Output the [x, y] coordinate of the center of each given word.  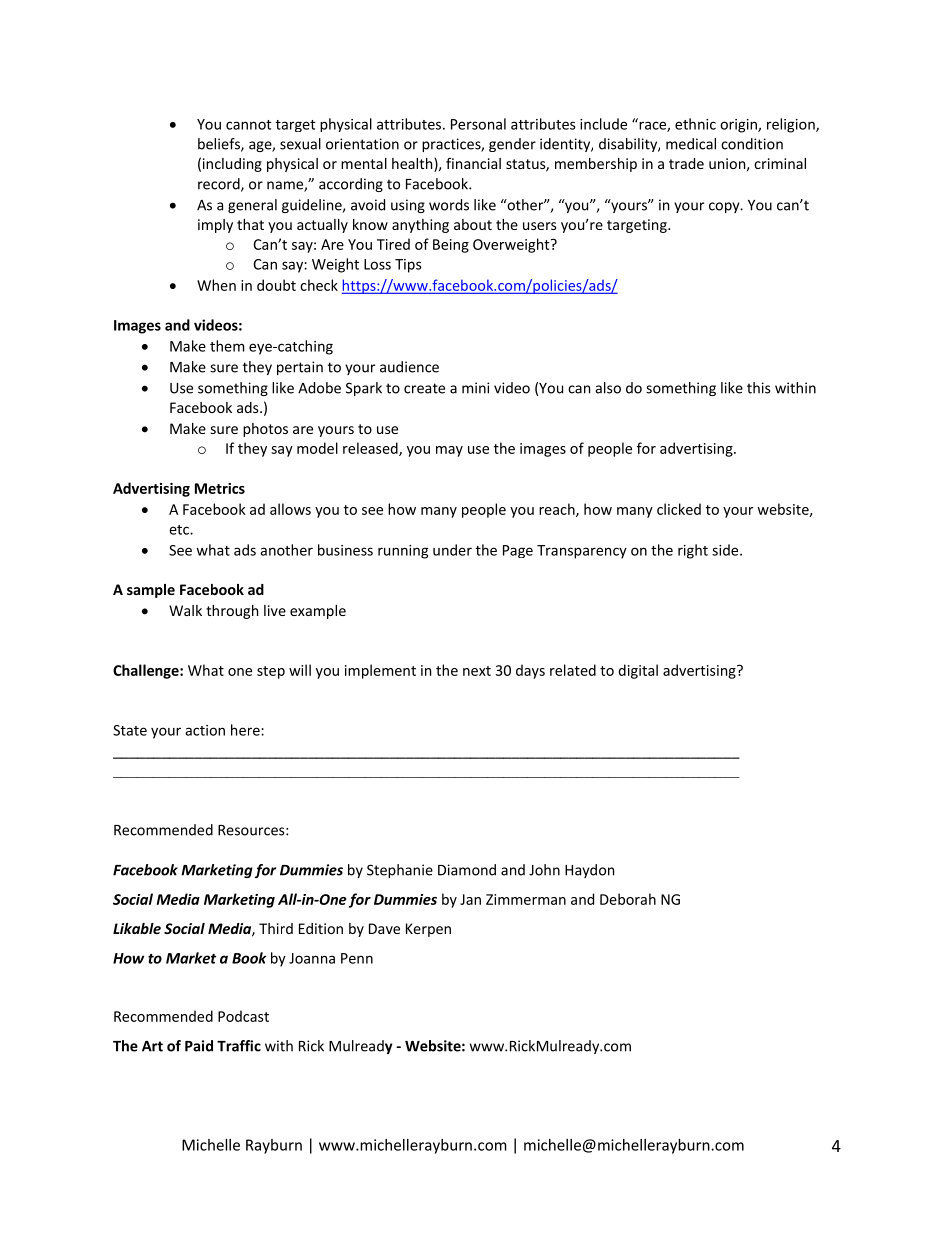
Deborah [628, 899]
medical [691, 144]
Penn [357, 958]
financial [473, 163]
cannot [248, 125]
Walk [185, 610]
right [693, 551]
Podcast [243, 1016]
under [452, 550]
